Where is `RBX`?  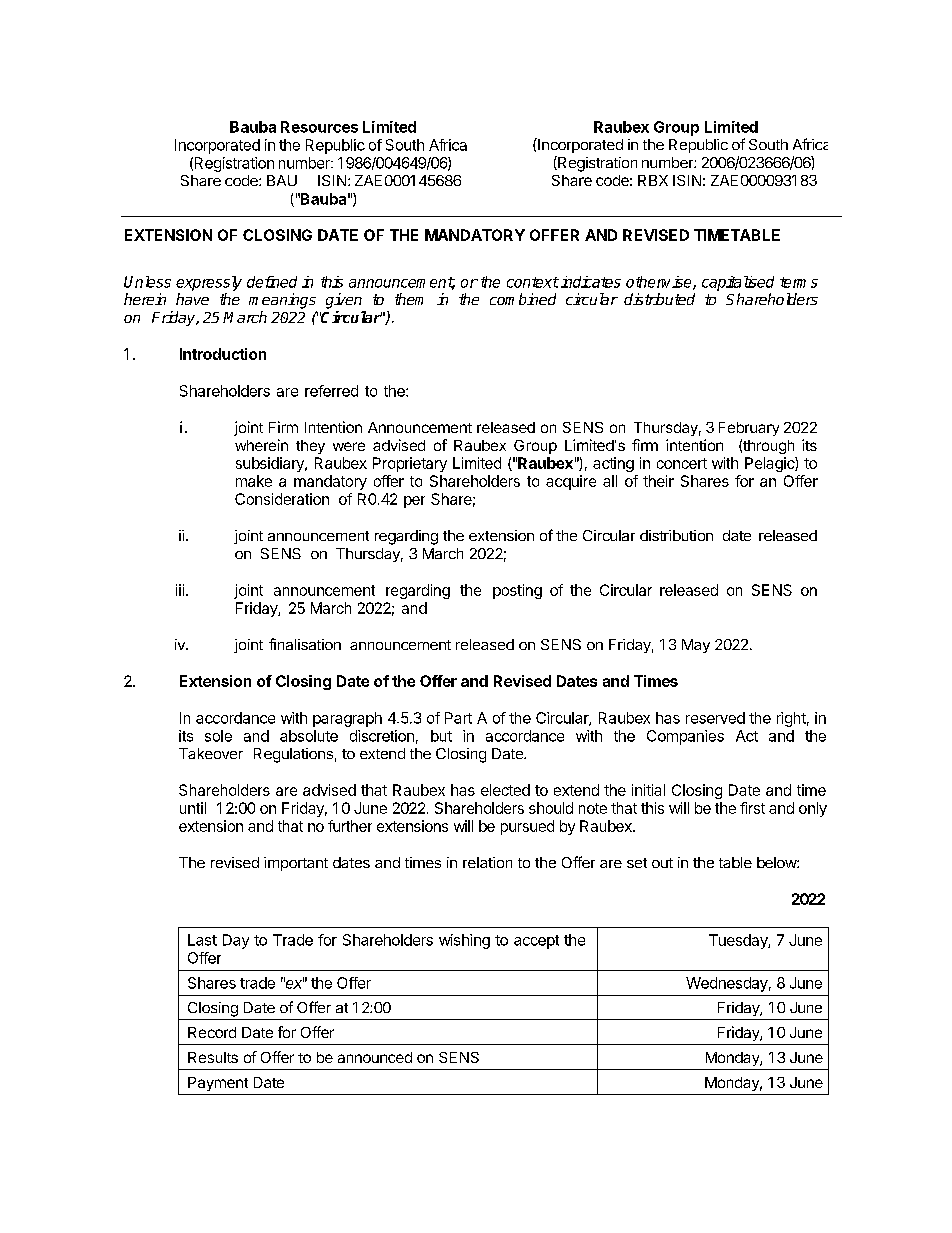 RBX is located at coordinates (653, 180).
